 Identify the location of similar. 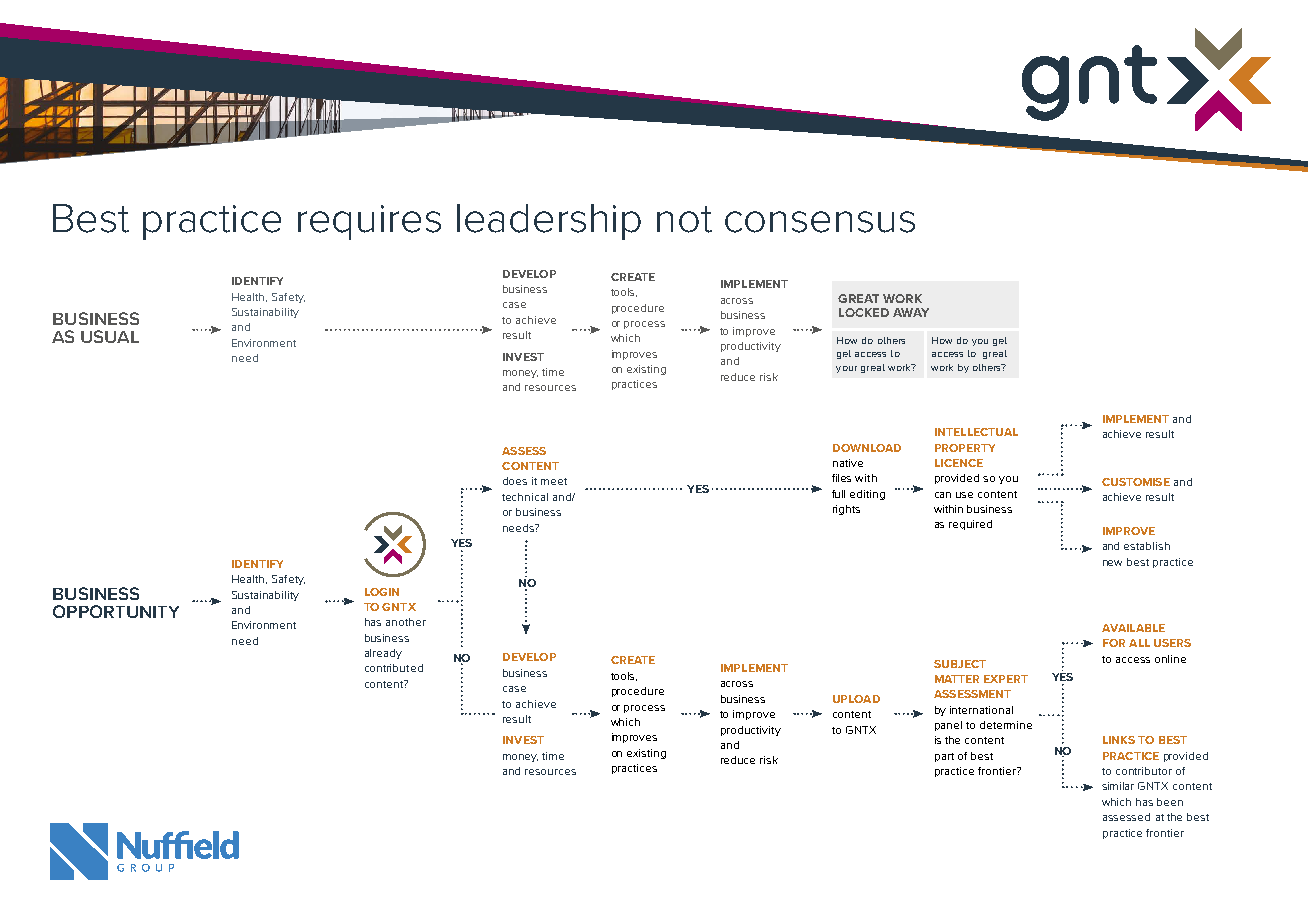
(1118, 786).
